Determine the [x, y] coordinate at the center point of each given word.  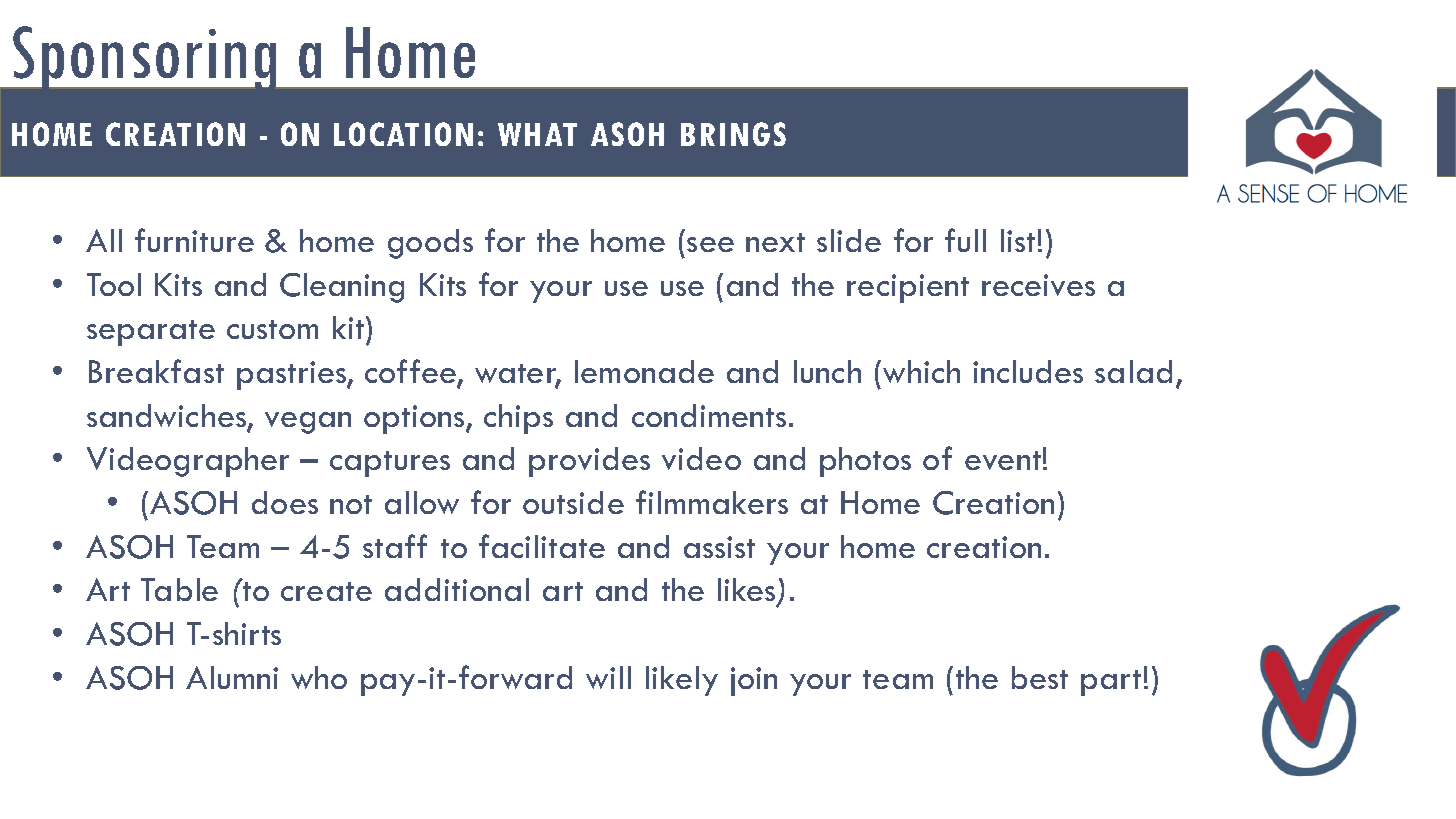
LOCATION [403, 134]
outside [573, 502]
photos [865, 462]
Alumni [232, 677]
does [285, 502]
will [608, 677]
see [710, 244]
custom [272, 329]
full [965, 240]
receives [1038, 285]
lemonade [644, 371]
